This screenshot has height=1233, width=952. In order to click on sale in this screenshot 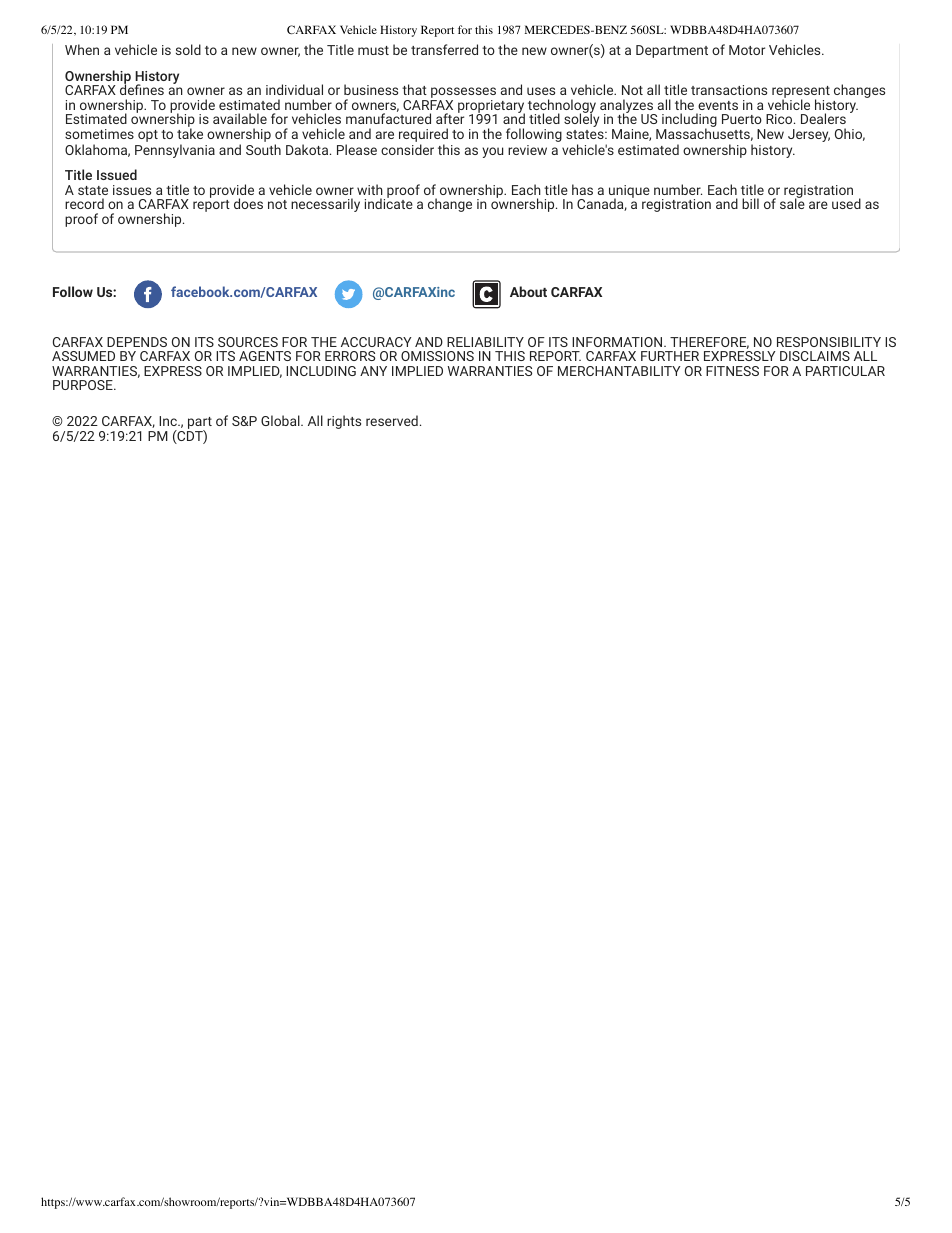, I will do `click(792, 203)`.
